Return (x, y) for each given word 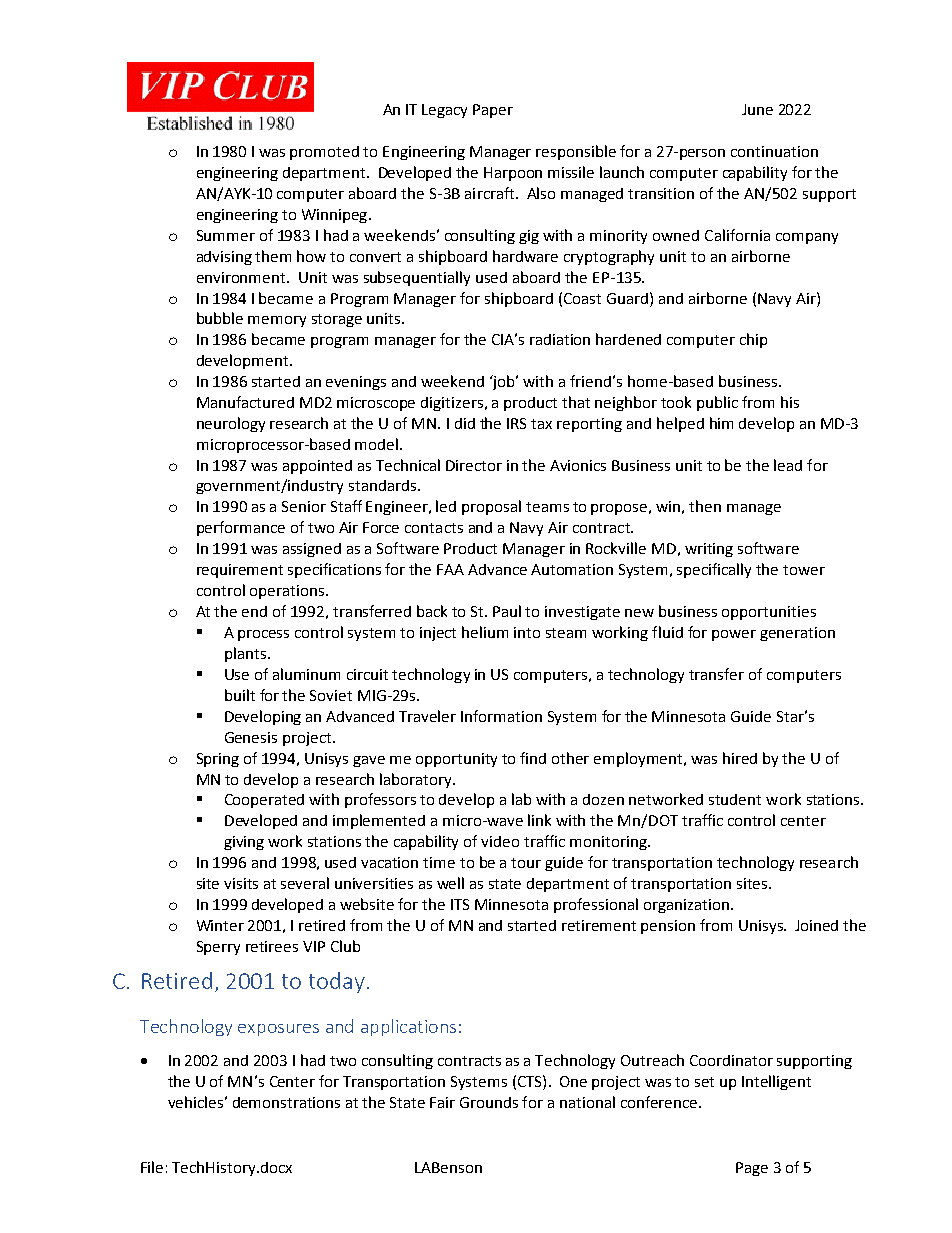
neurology (231, 424)
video (500, 841)
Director (474, 465)
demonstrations (286, 1102)
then (705, 506)
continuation (774, 151)
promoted (324, 153)
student (735, 799)
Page (752, 1169)
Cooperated (264, 801)
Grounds (489, 1102)
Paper (493, 111)
